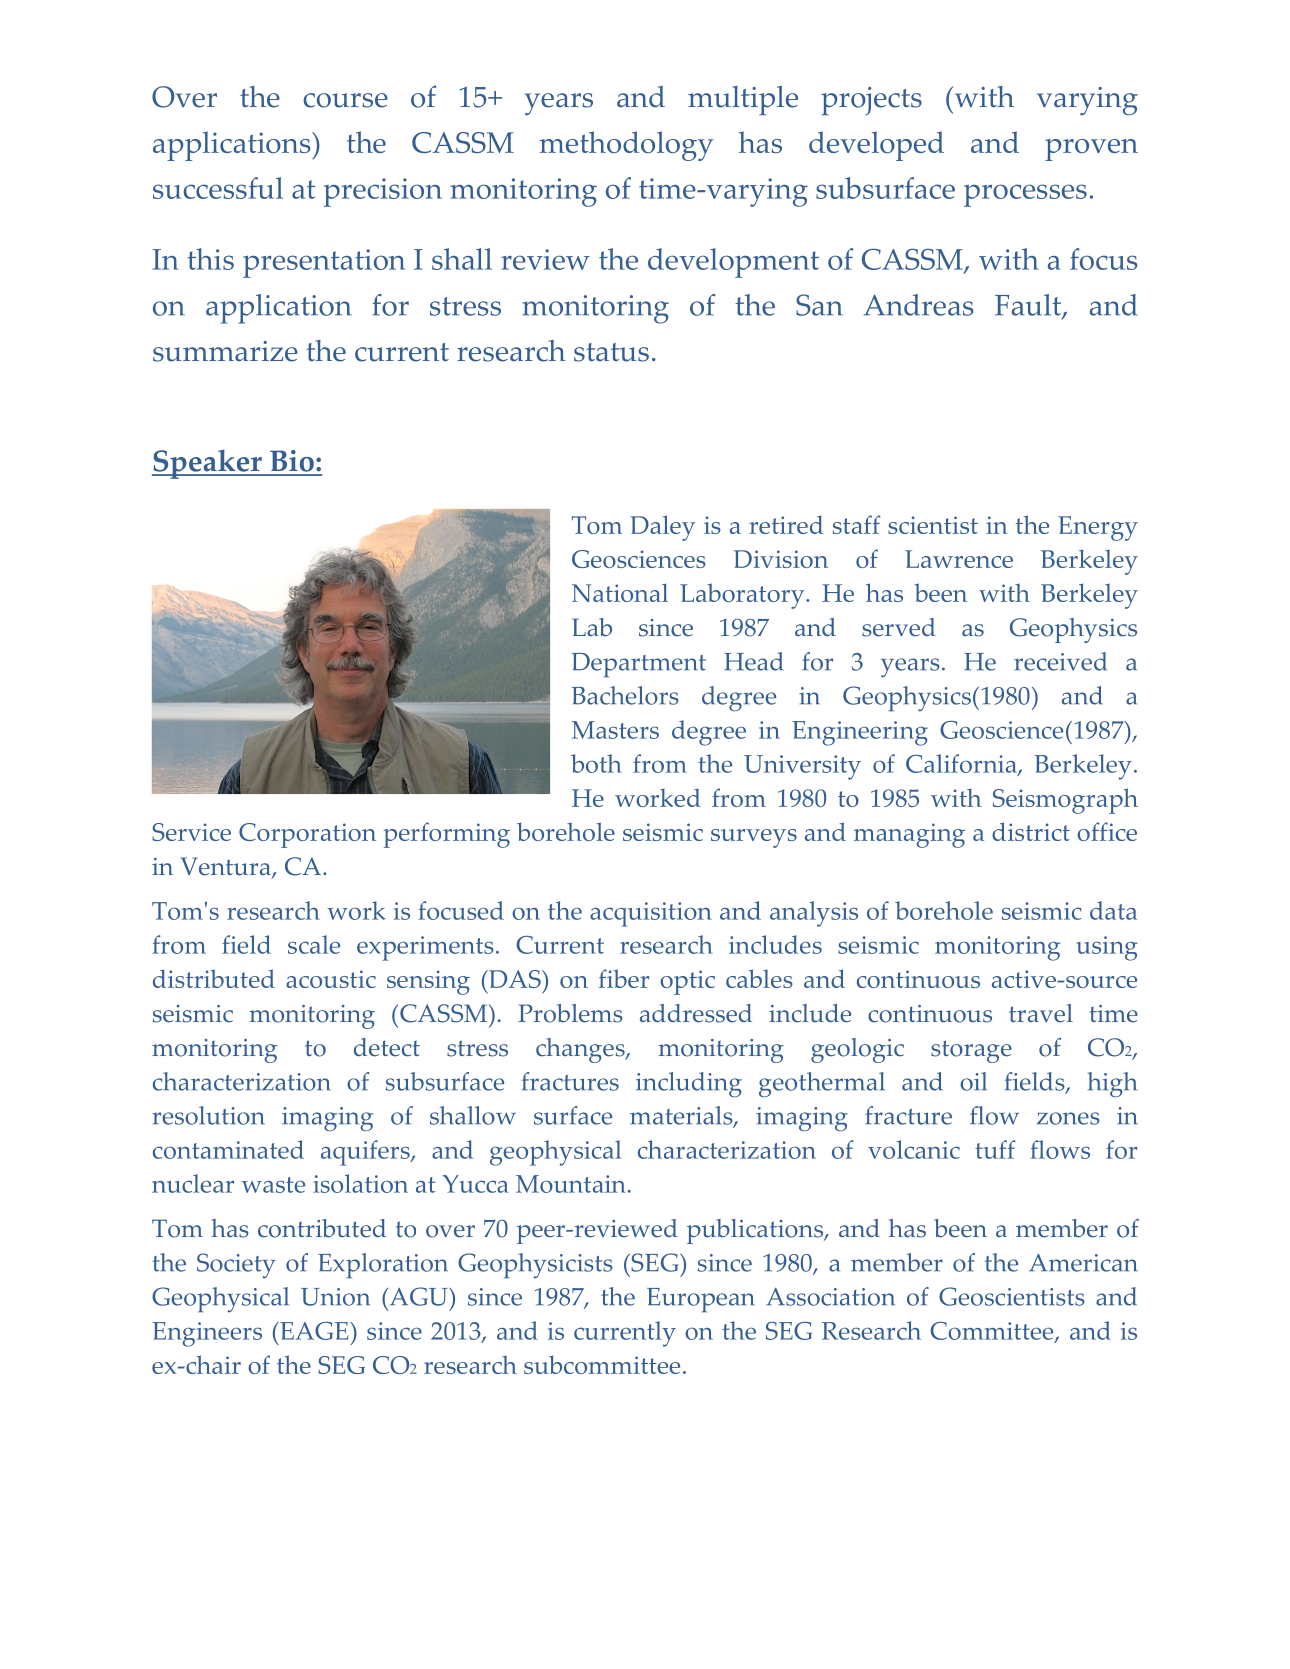 Image resolution: width=1290 pixels, height=1669 pixels. Describe the element at coordinates (345, 100) in the document. I see `course` at that location.
